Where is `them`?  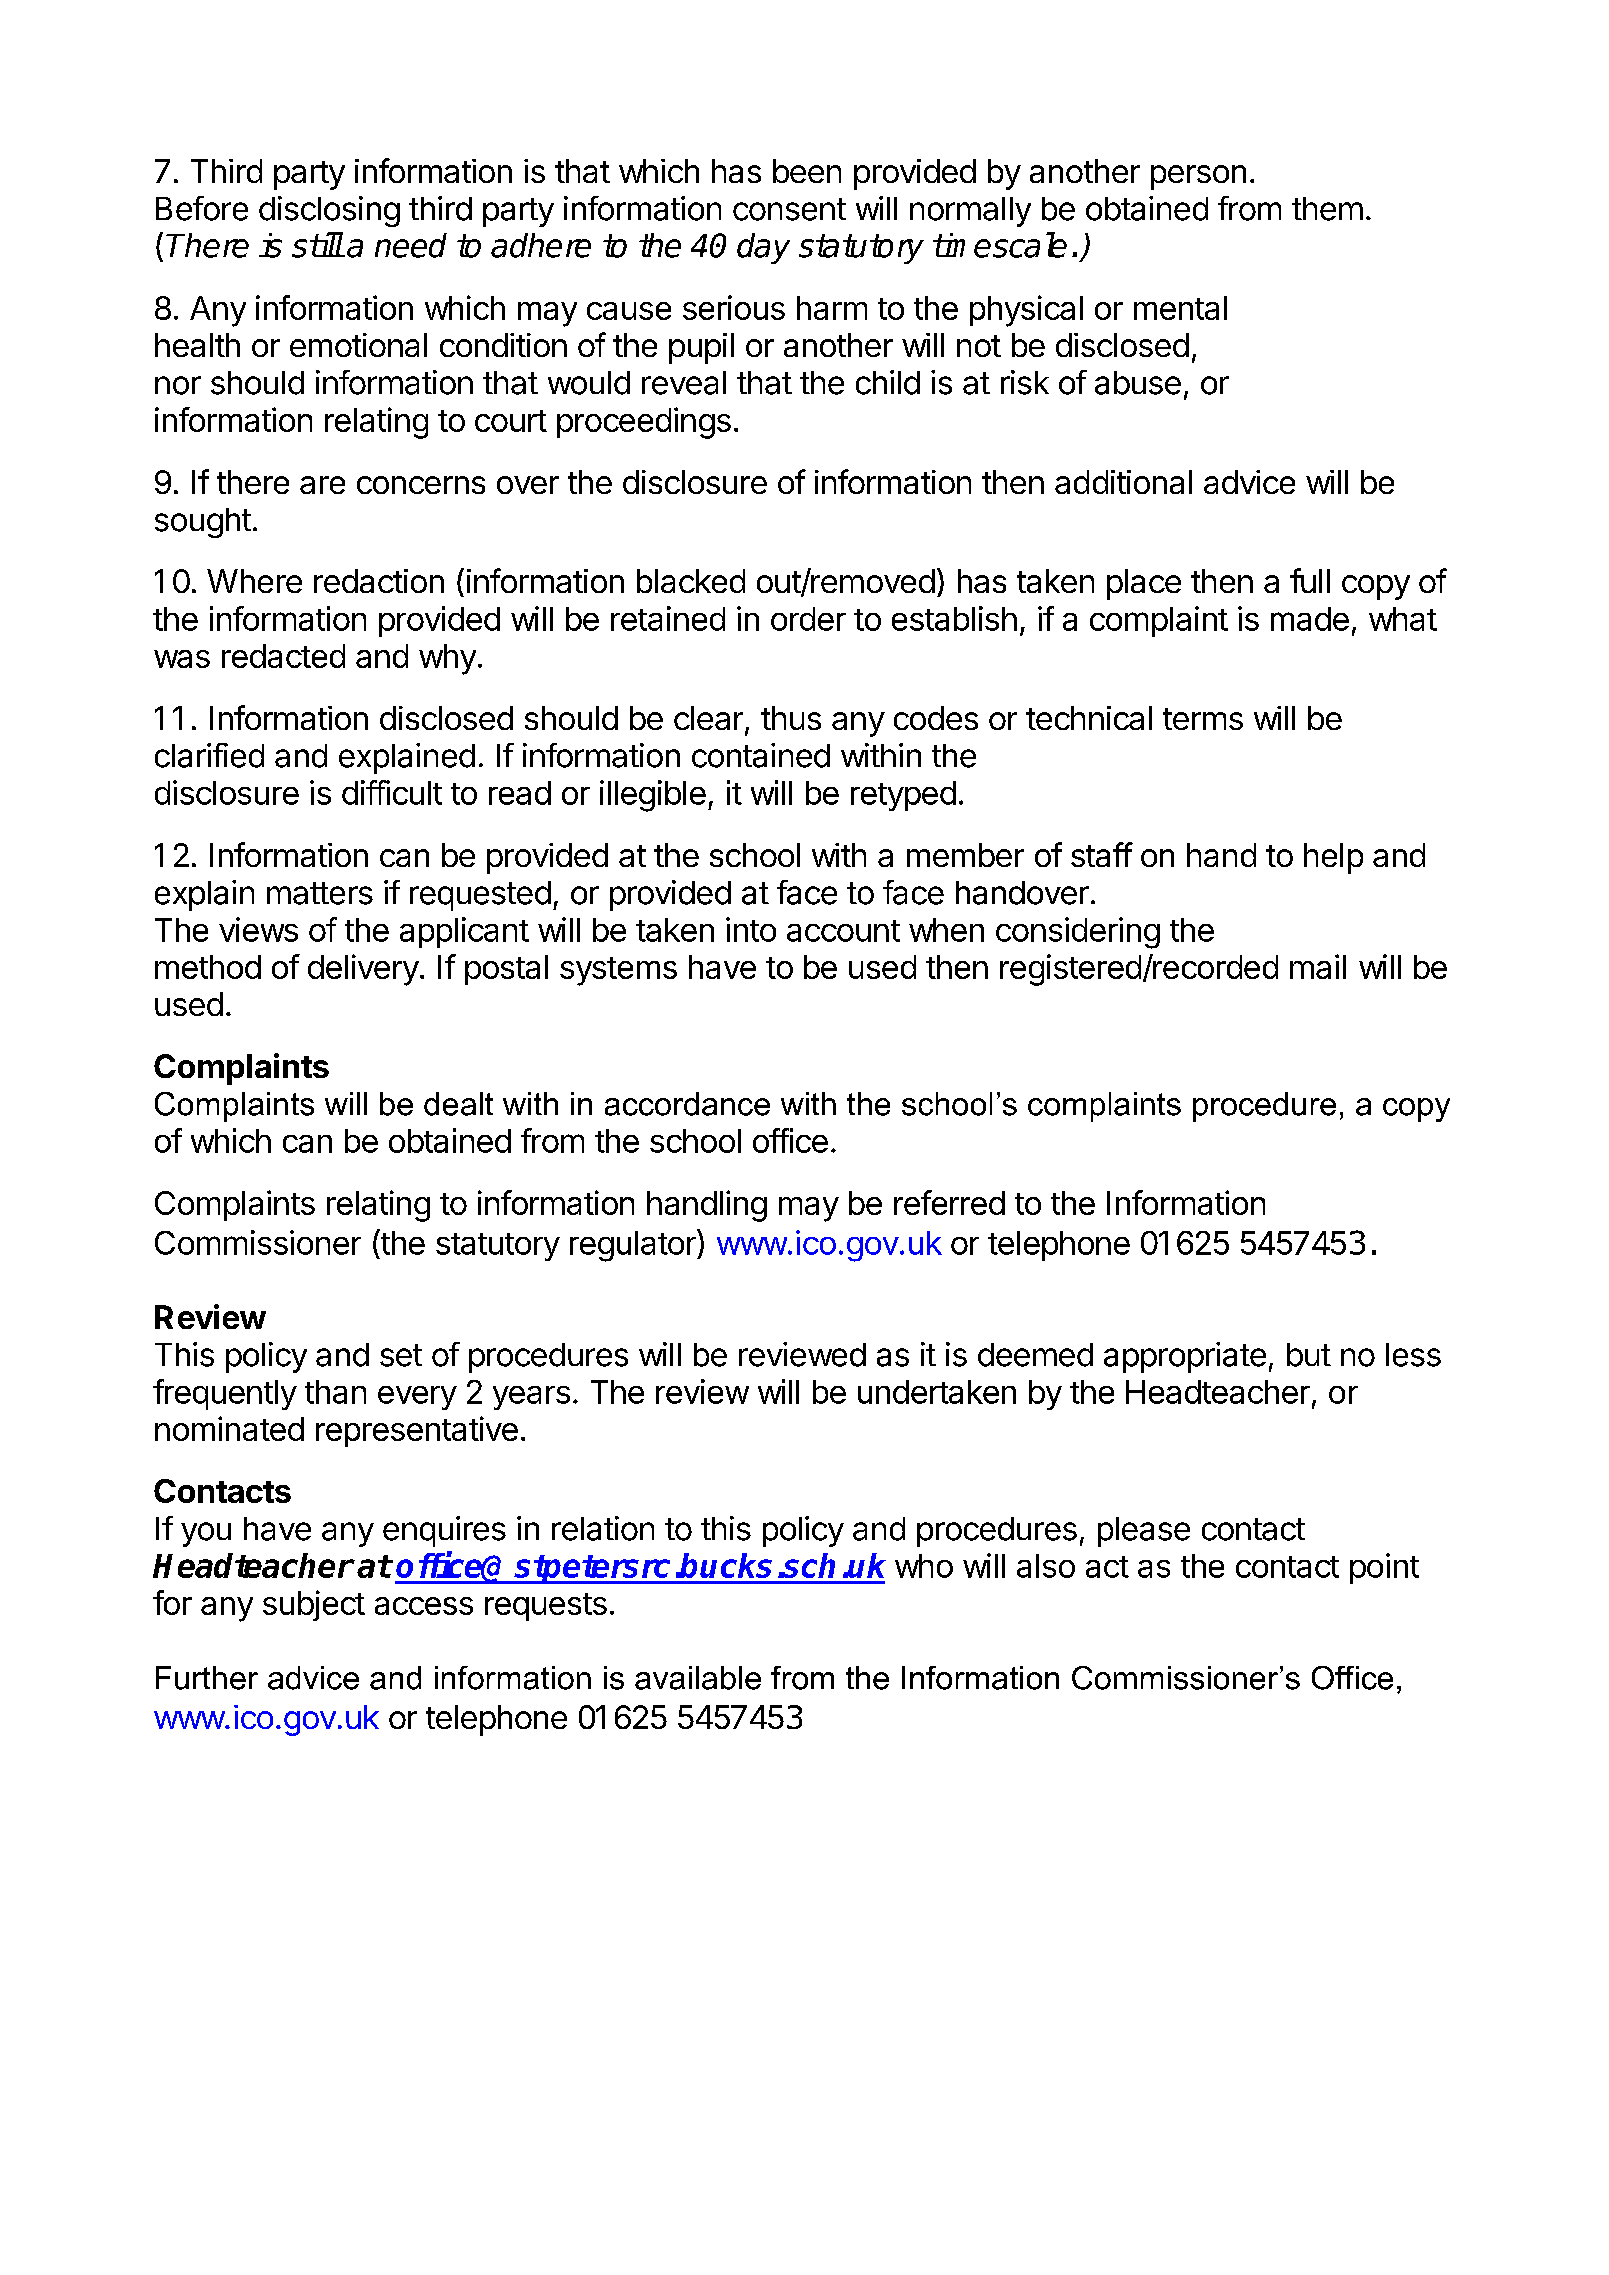 them is located at coordinates (1327, 209).
